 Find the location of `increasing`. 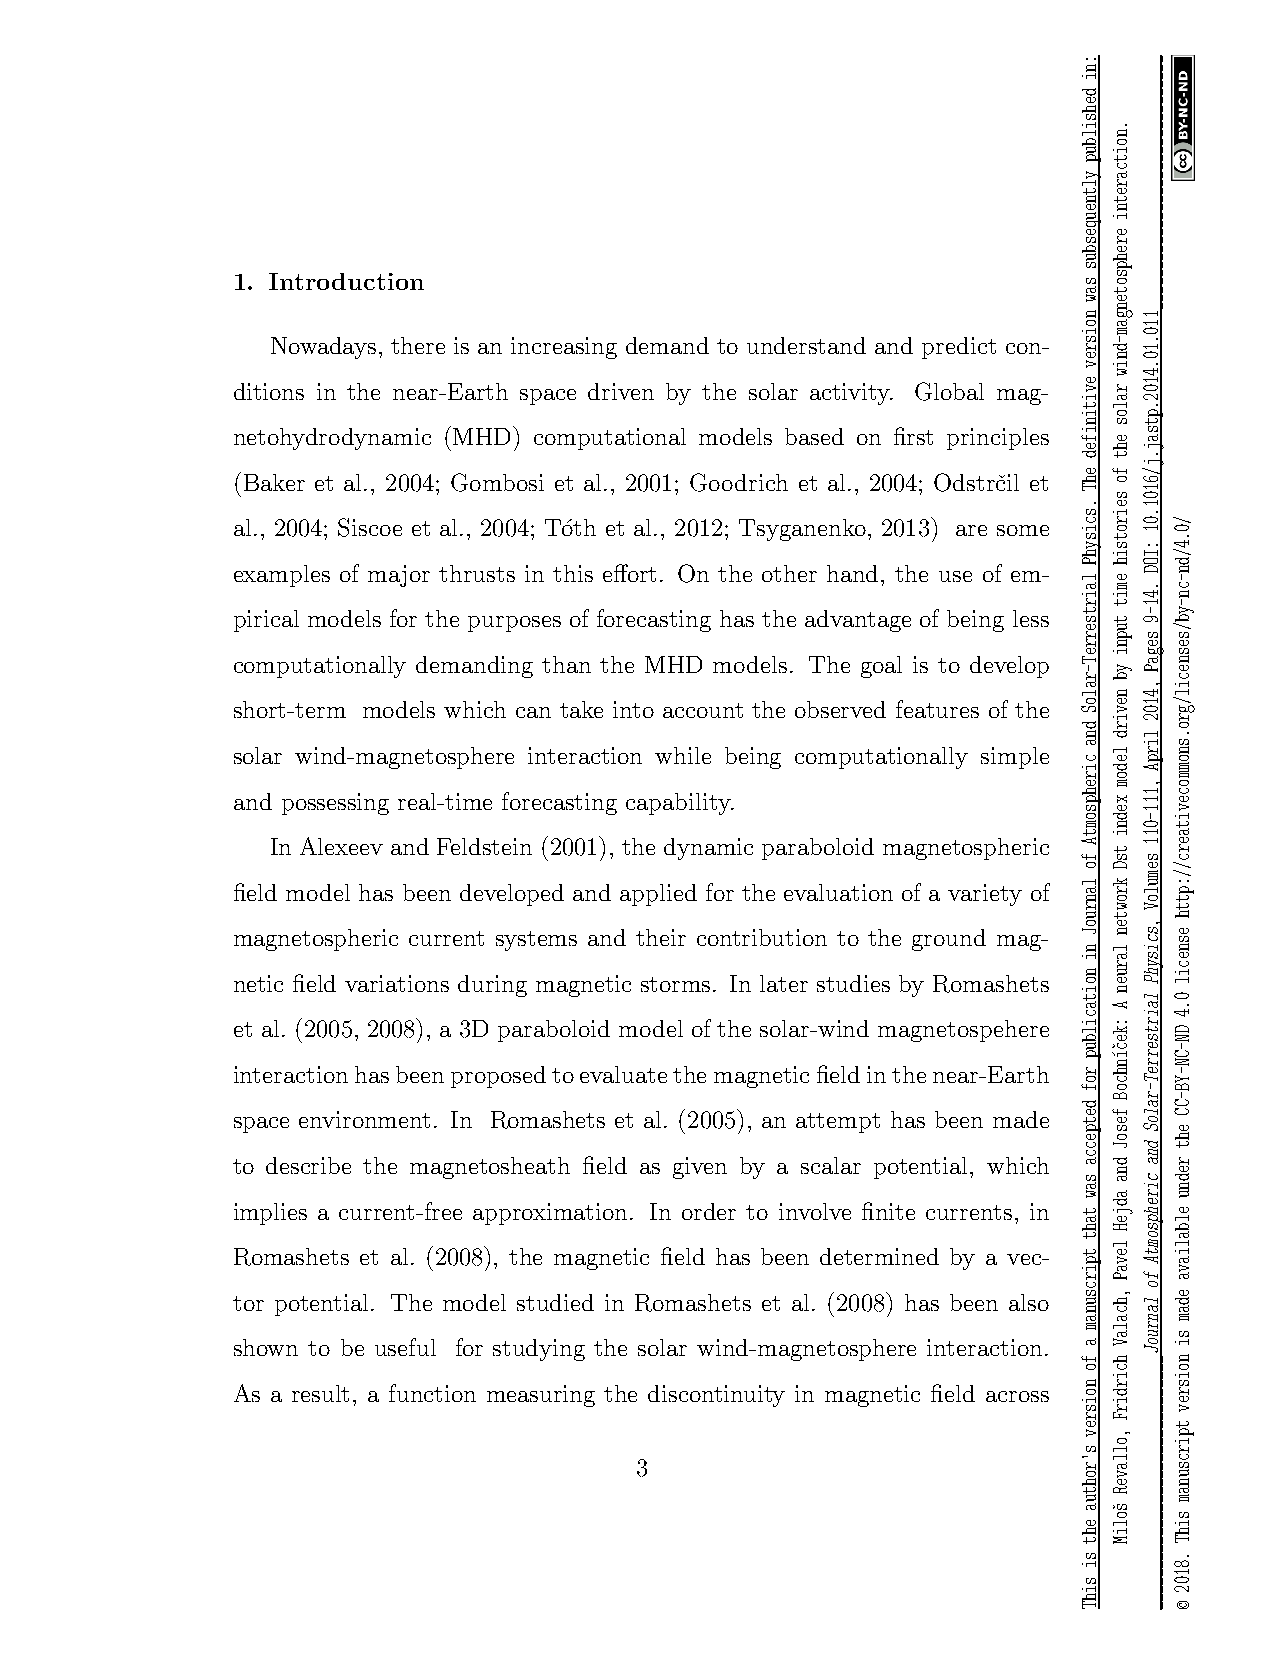

increasing is located at coordinates (564, 348).
